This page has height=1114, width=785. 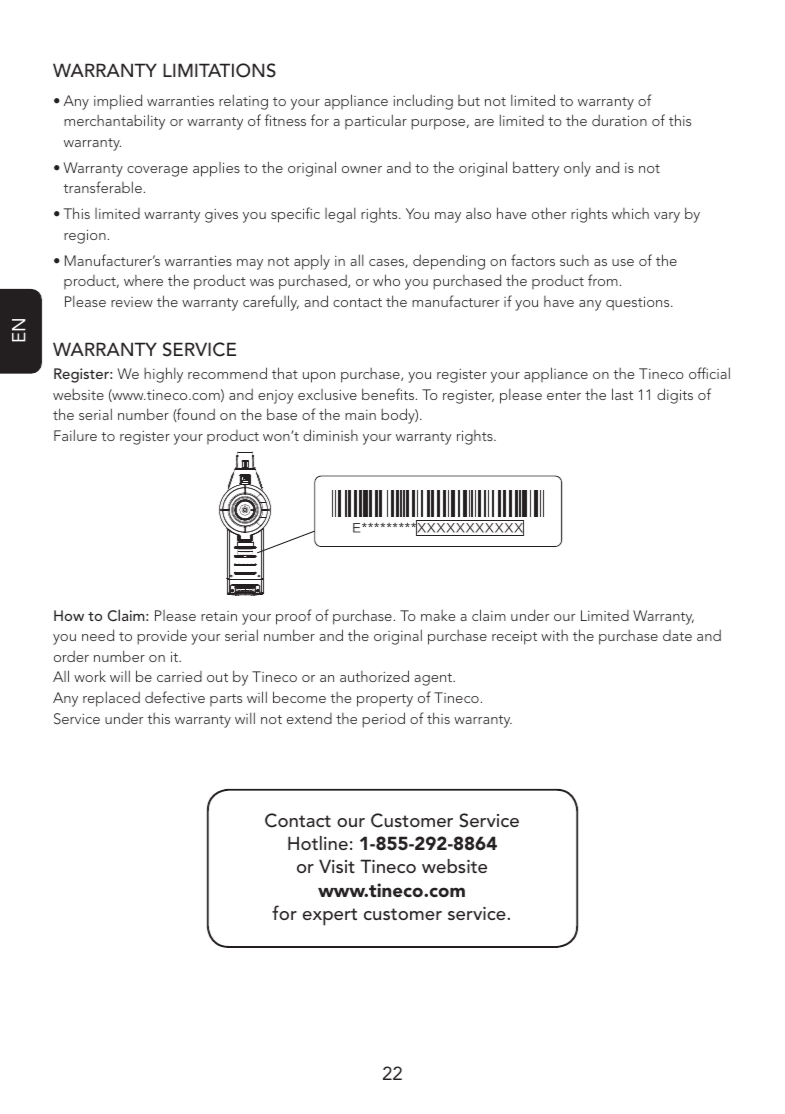 I want to click on Hotline, so click(x=318, y=843).
